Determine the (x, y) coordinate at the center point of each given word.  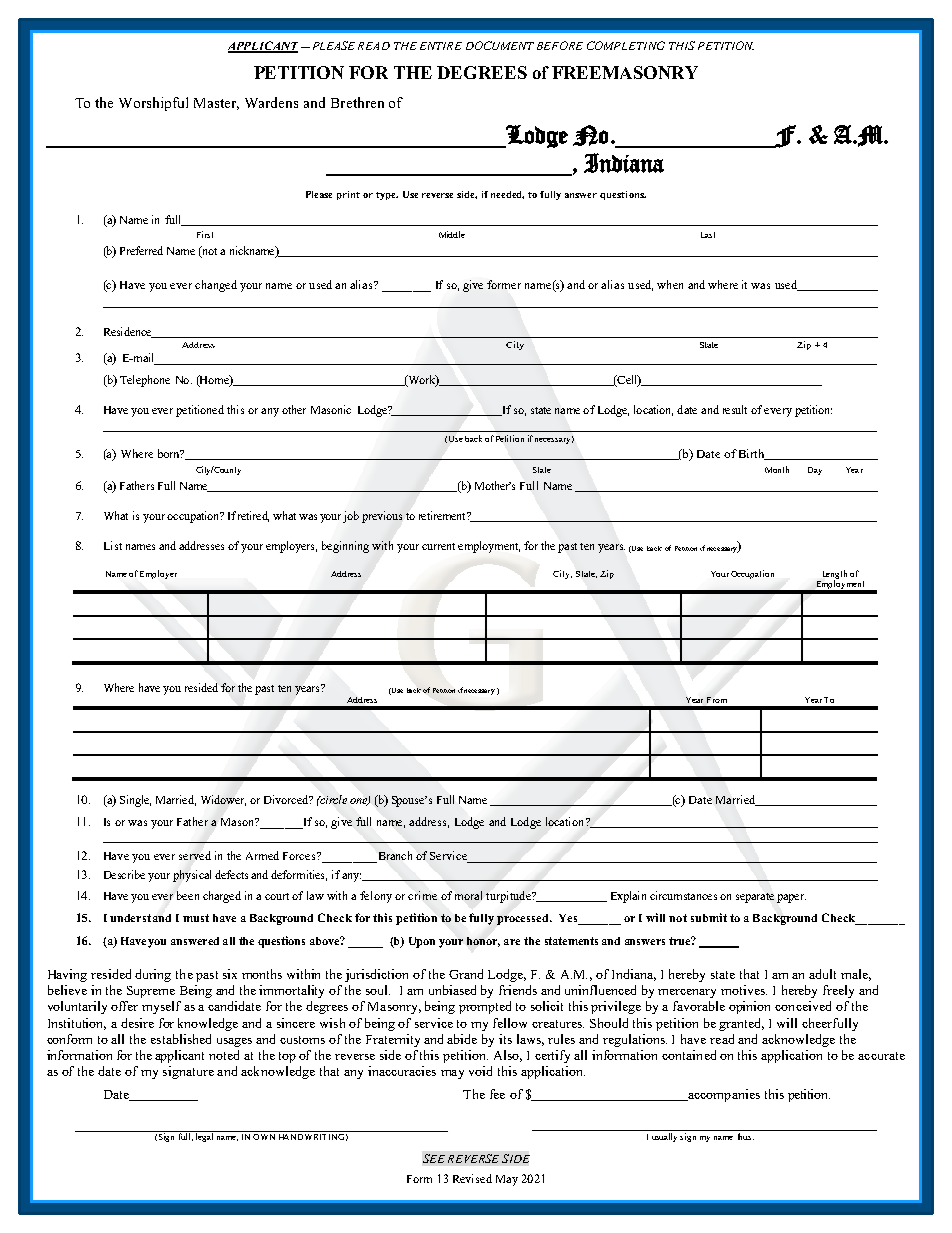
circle (332, 799)
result (735, 409)
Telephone (145, 381)
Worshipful (153, 104)
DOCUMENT (500, 45)
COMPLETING (626, 45)
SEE (434, 1158)
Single (135, 801)
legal (204, 1136)
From (717, 700)
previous (382, 517)
